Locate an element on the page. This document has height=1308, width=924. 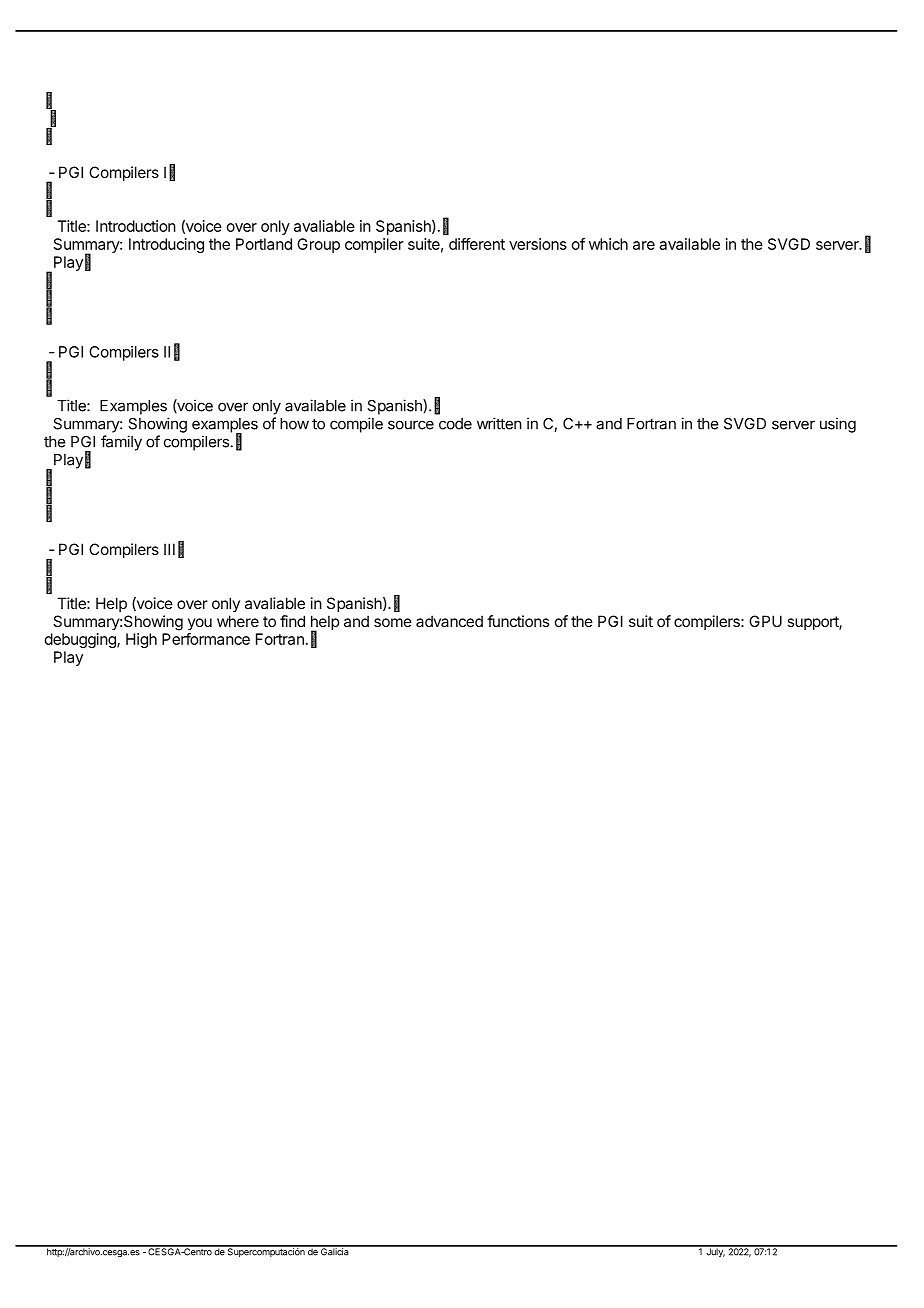
different is located at coordinates (477, 244).
